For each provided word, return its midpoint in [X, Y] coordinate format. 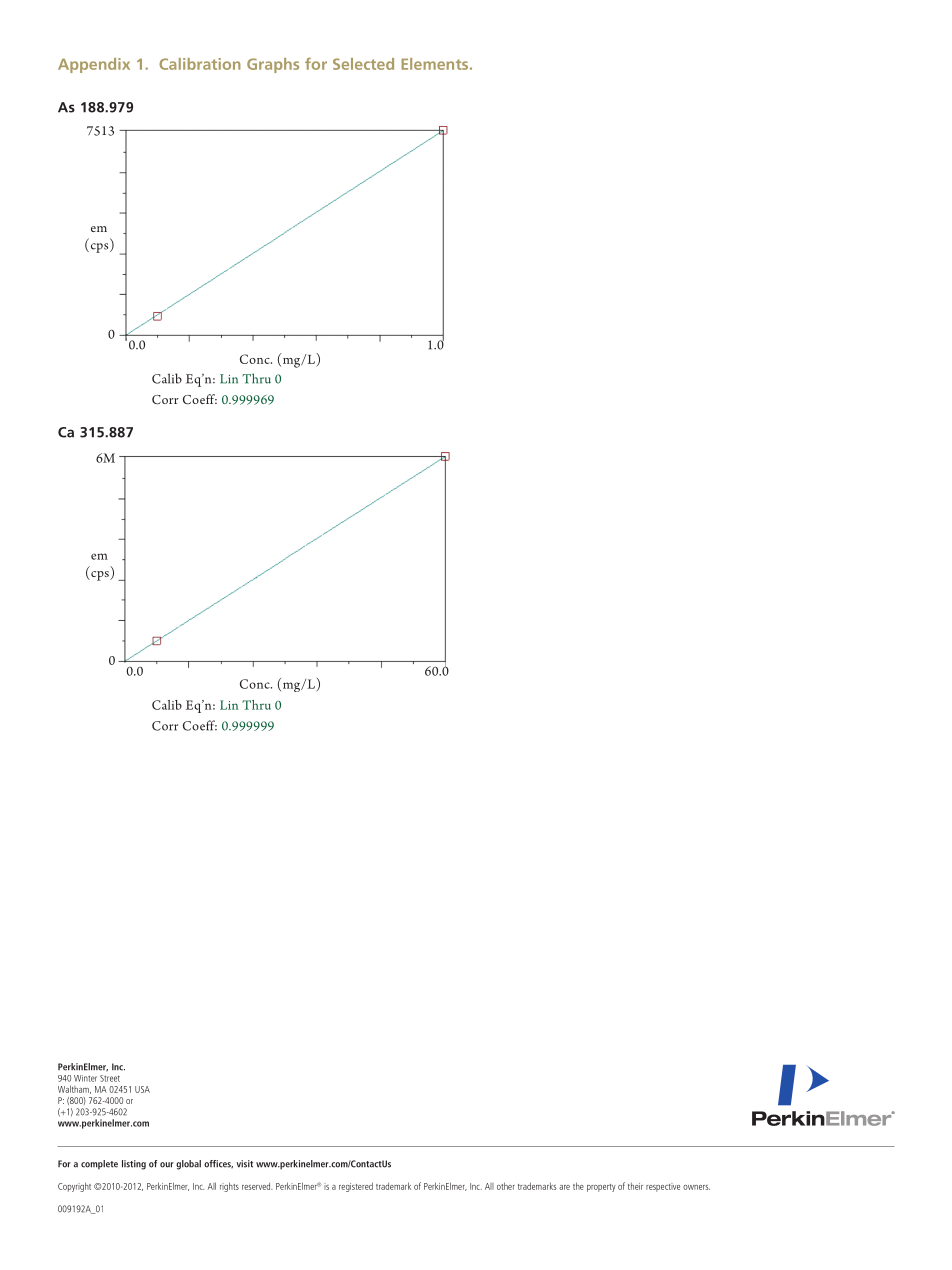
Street [110, 1078]
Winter [85, 1078]
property [601, 1188]
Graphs [273, 65]
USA [142, 1089]
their [635, 1186]
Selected [363, 64]
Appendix [94, 65]
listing [134, 1165]
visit [245, 1164]
